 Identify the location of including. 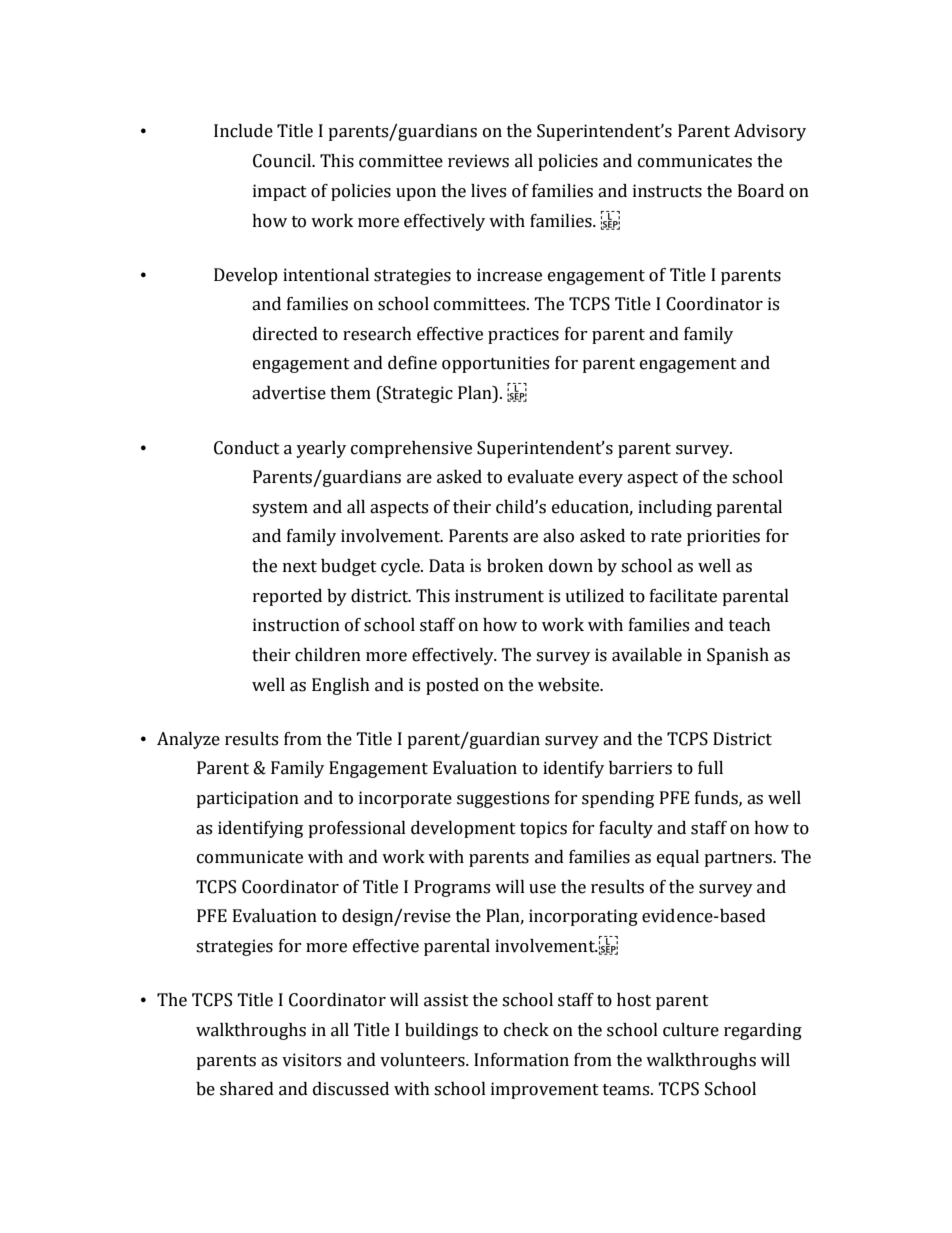
(675, 508).
